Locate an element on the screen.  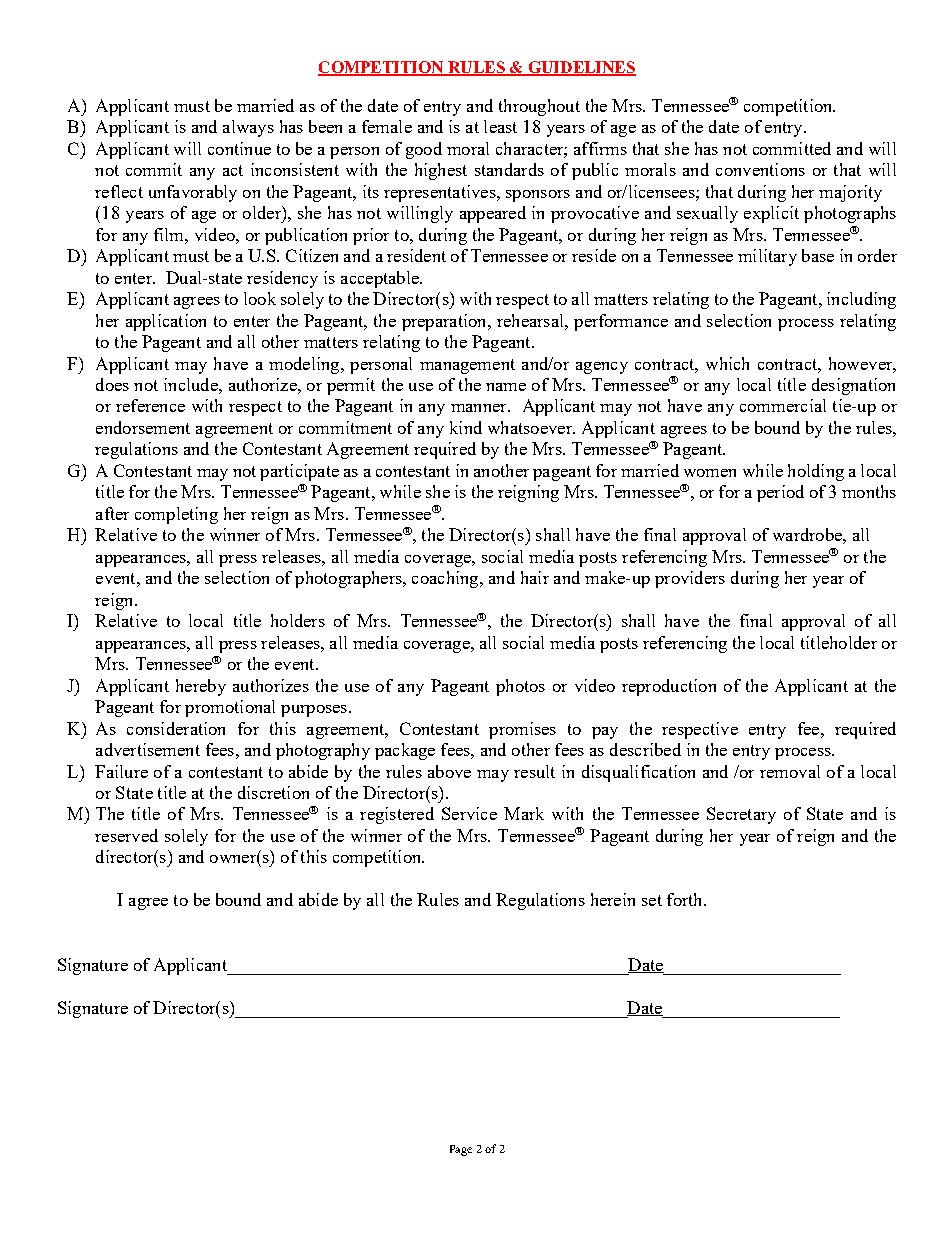
always is located at coordinates (248, 128).
